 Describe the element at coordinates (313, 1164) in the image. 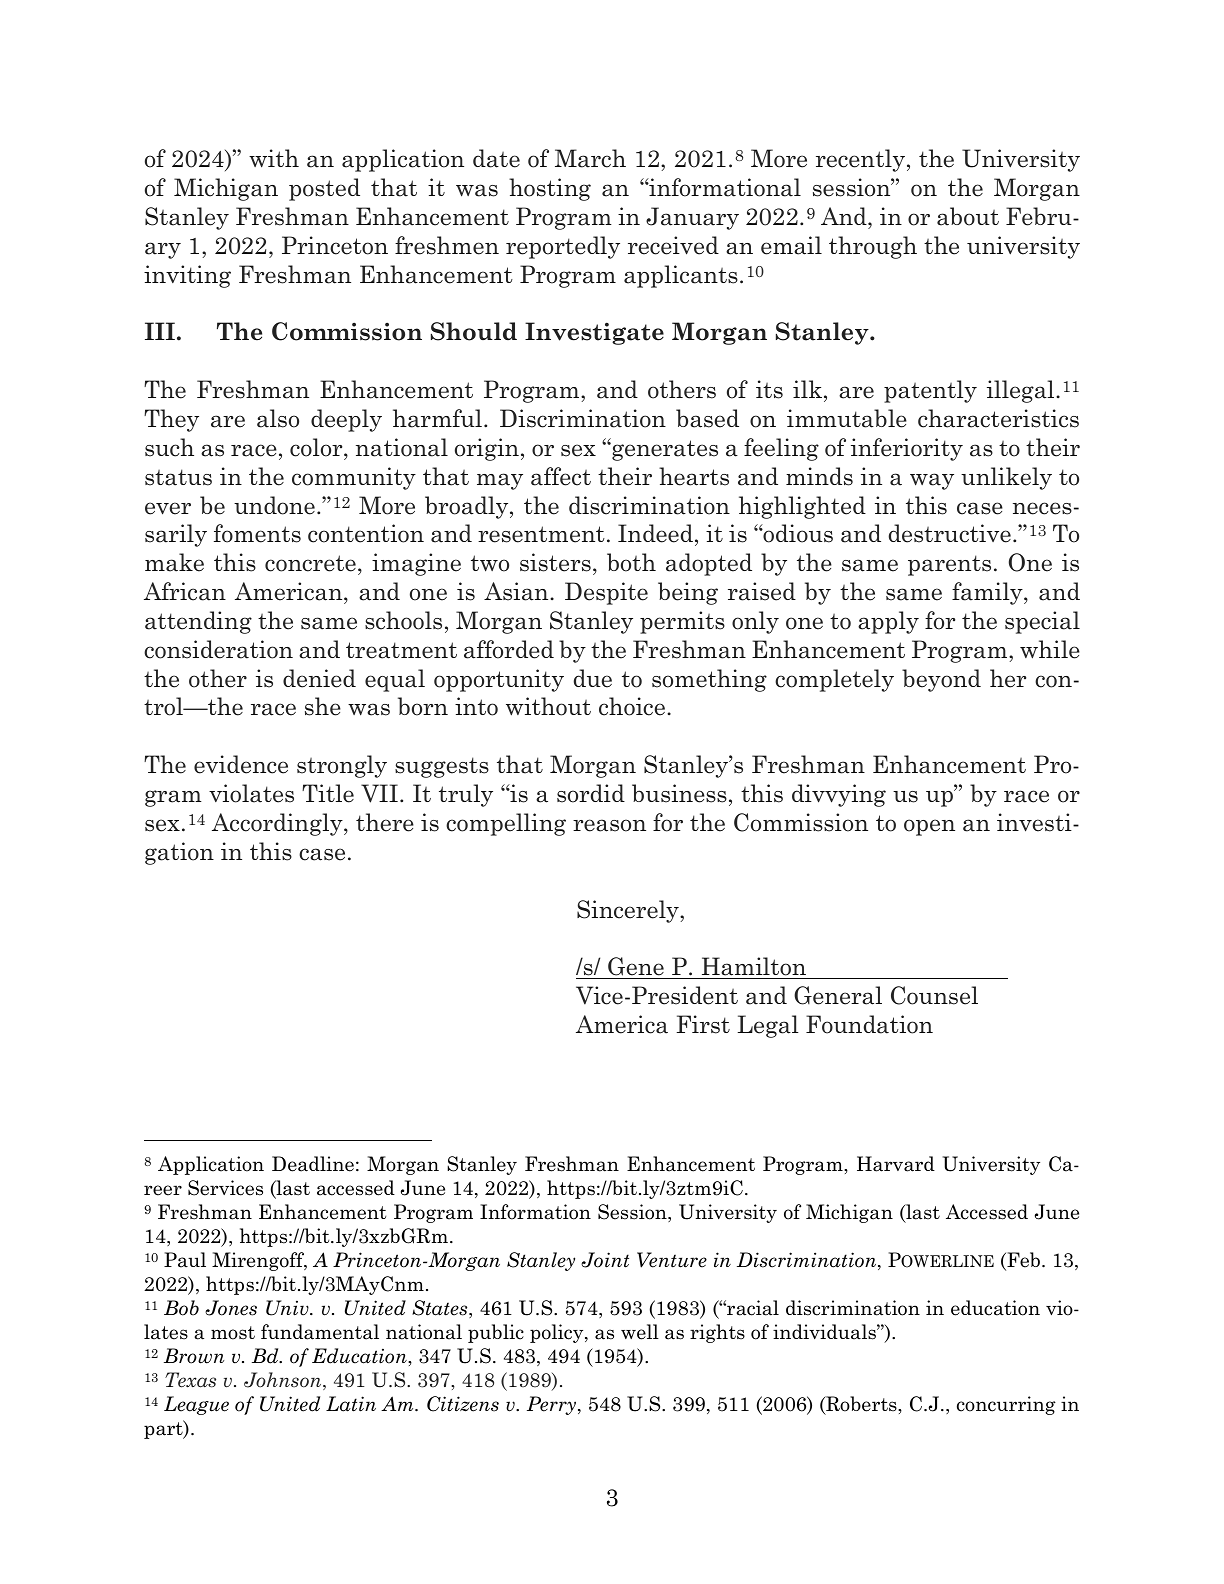

I see `Deadline` at that location.
